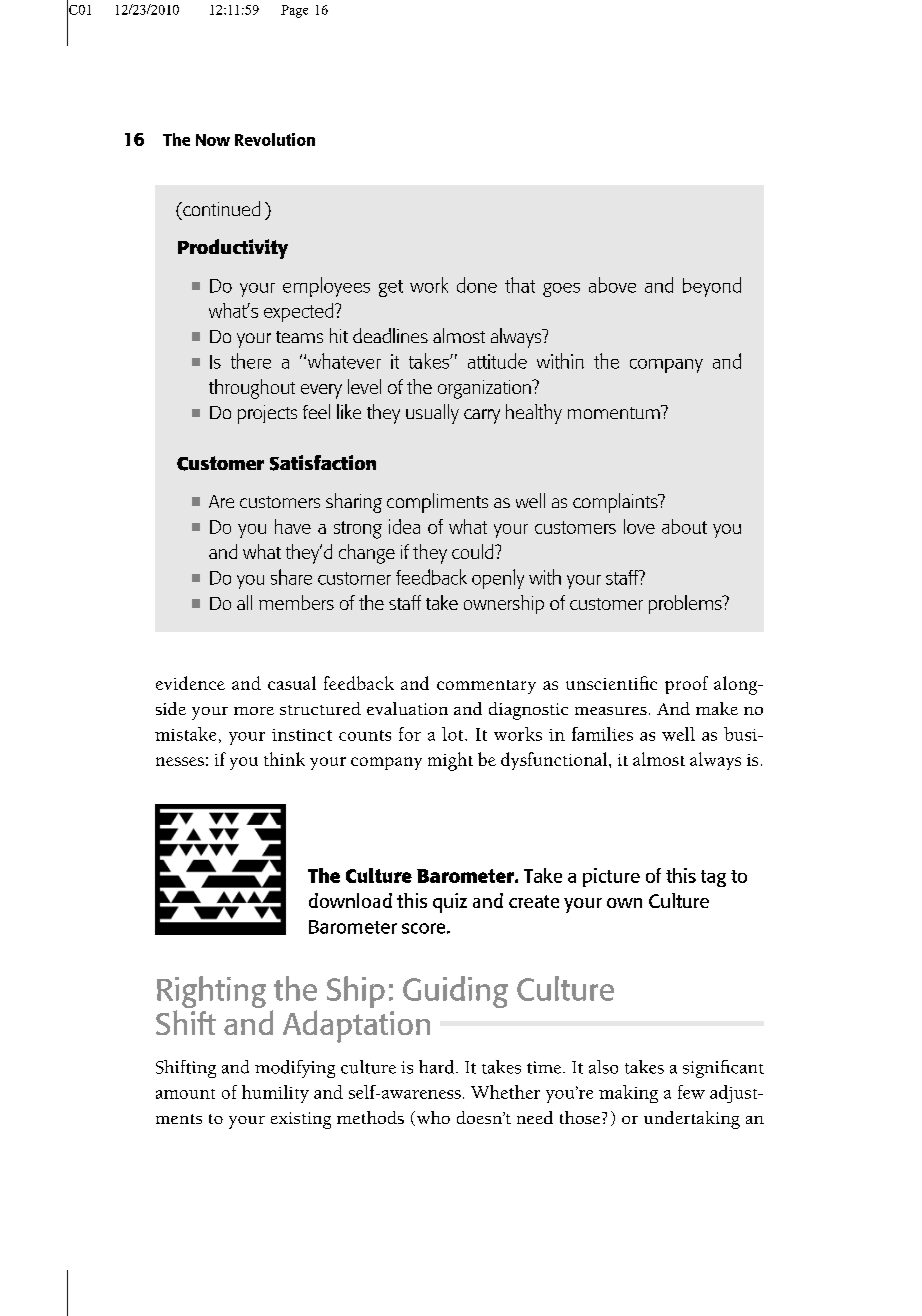  Describe the element at coordinates (275, 139) in the document. I see `Revolution` at that location.
